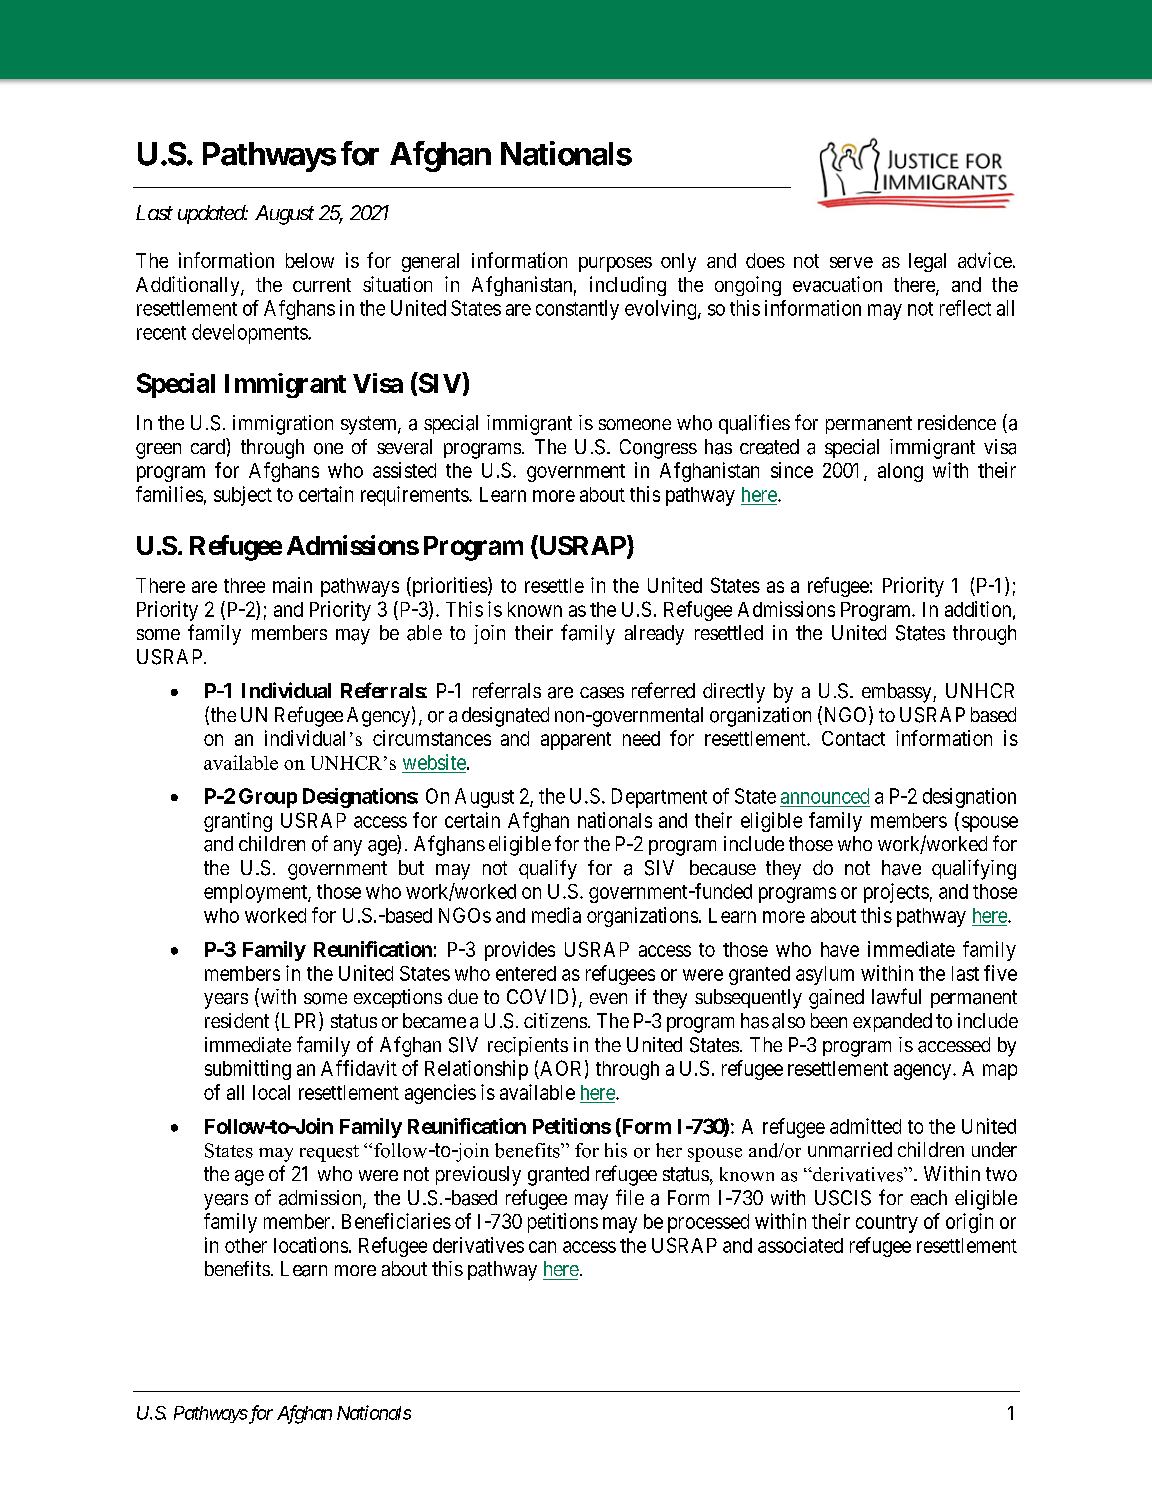  Describe the element at coordinates (900, 472) in the screenshot. I see `along` at that location.
